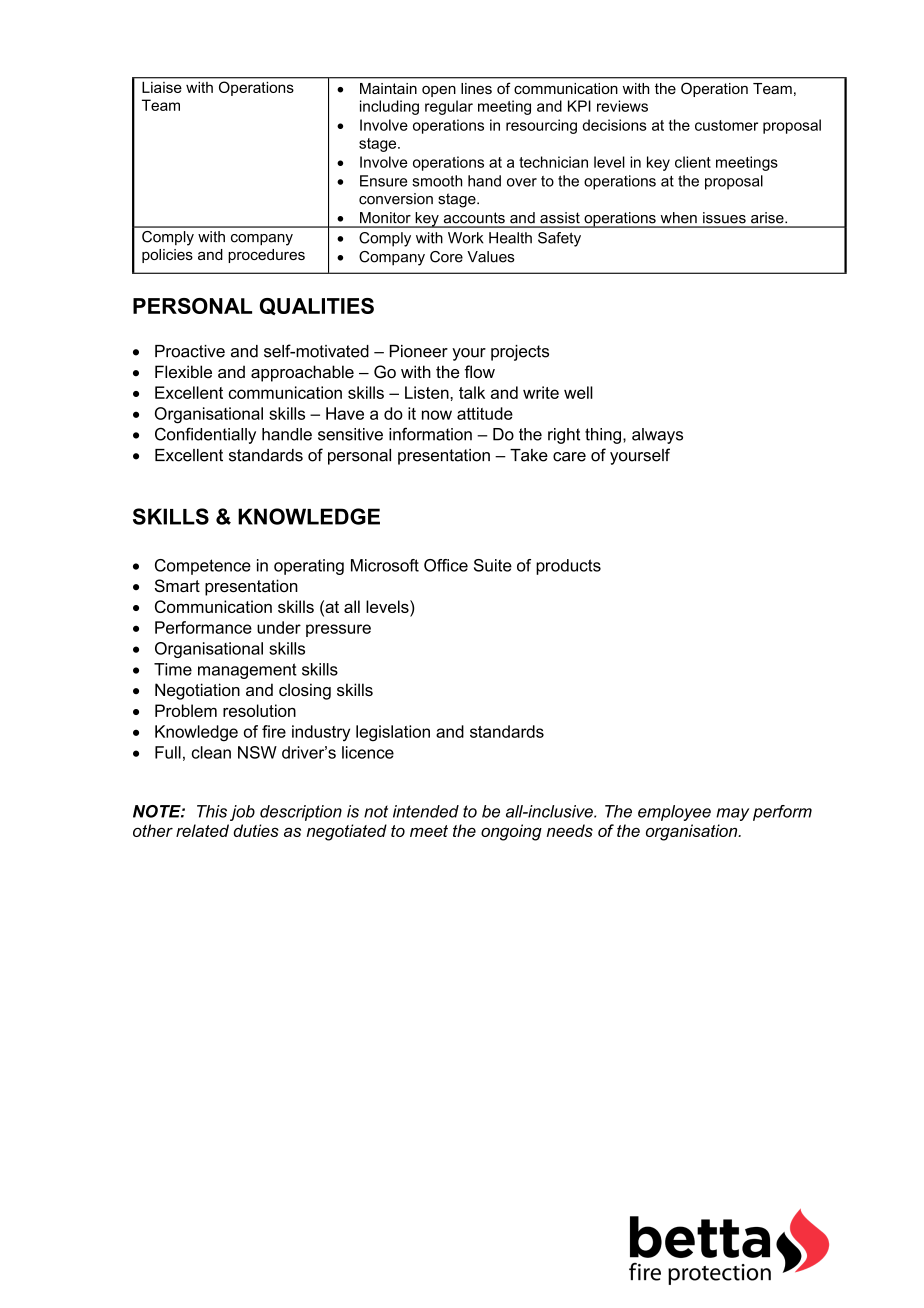  What do you see at coordinates (568, 567) in the page?
I see `products` at bounding box center [568, 567].
